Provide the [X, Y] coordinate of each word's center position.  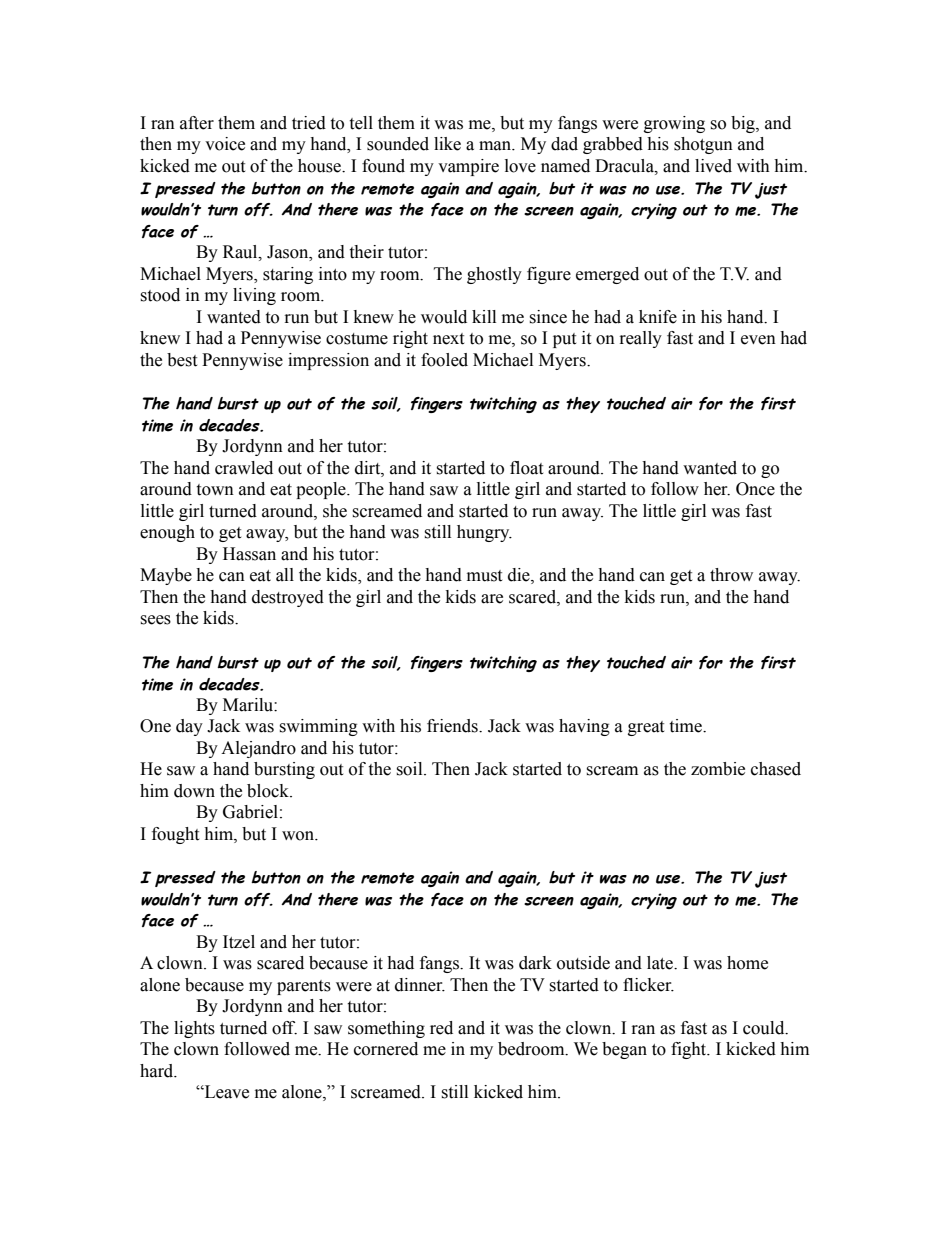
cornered [386, 1049]
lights [194, 1029]
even [758, 340]
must [484, 576]
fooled [444, 360]
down [194, 791]
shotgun [703, 145]
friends [453, 726]
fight [690, 1050]
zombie [718, 769]
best [182, 360]
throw [731, 575]
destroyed [288, 598]
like [447, 144]
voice [225, 144]
